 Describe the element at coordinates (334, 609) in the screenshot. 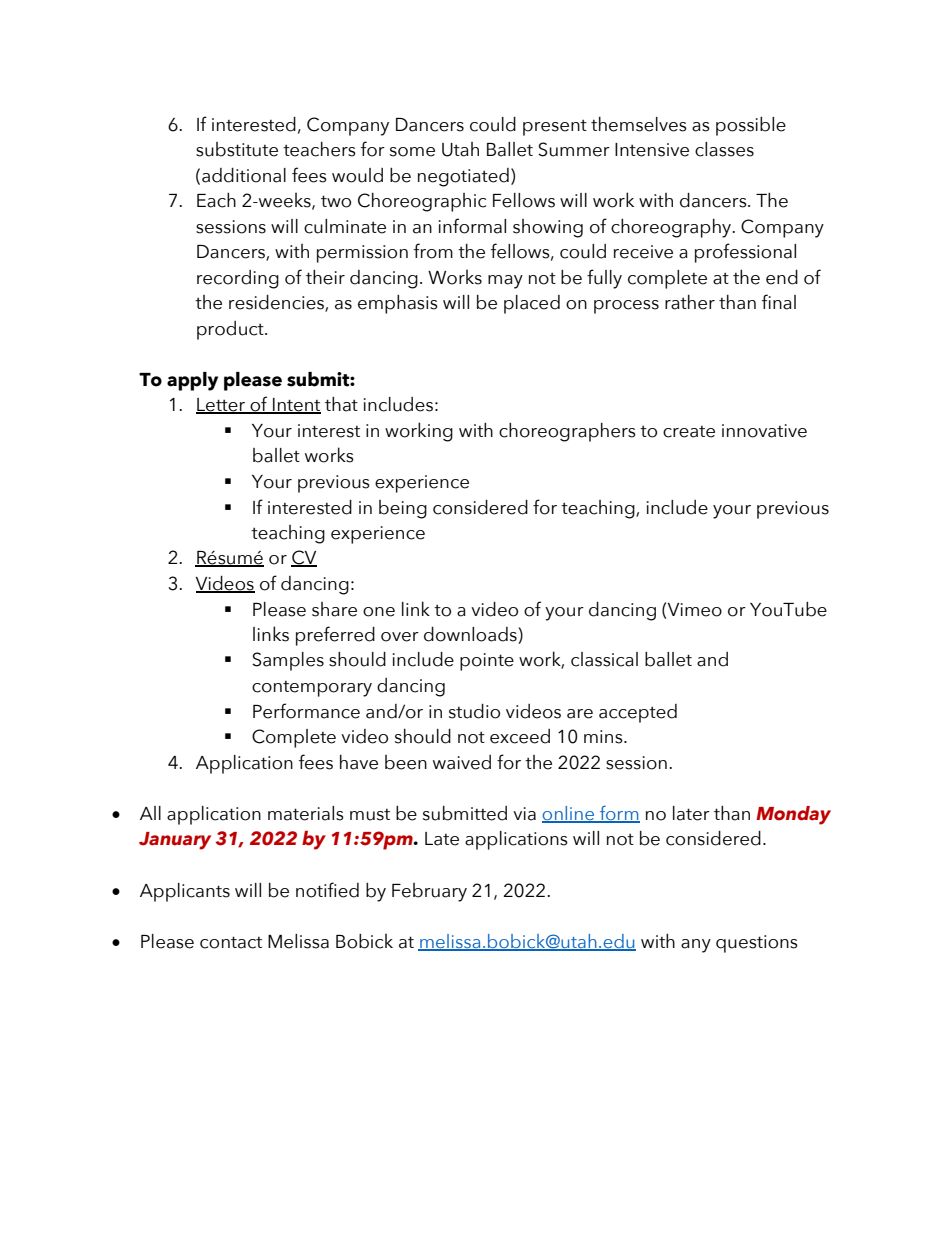

I see `share` at that location.
